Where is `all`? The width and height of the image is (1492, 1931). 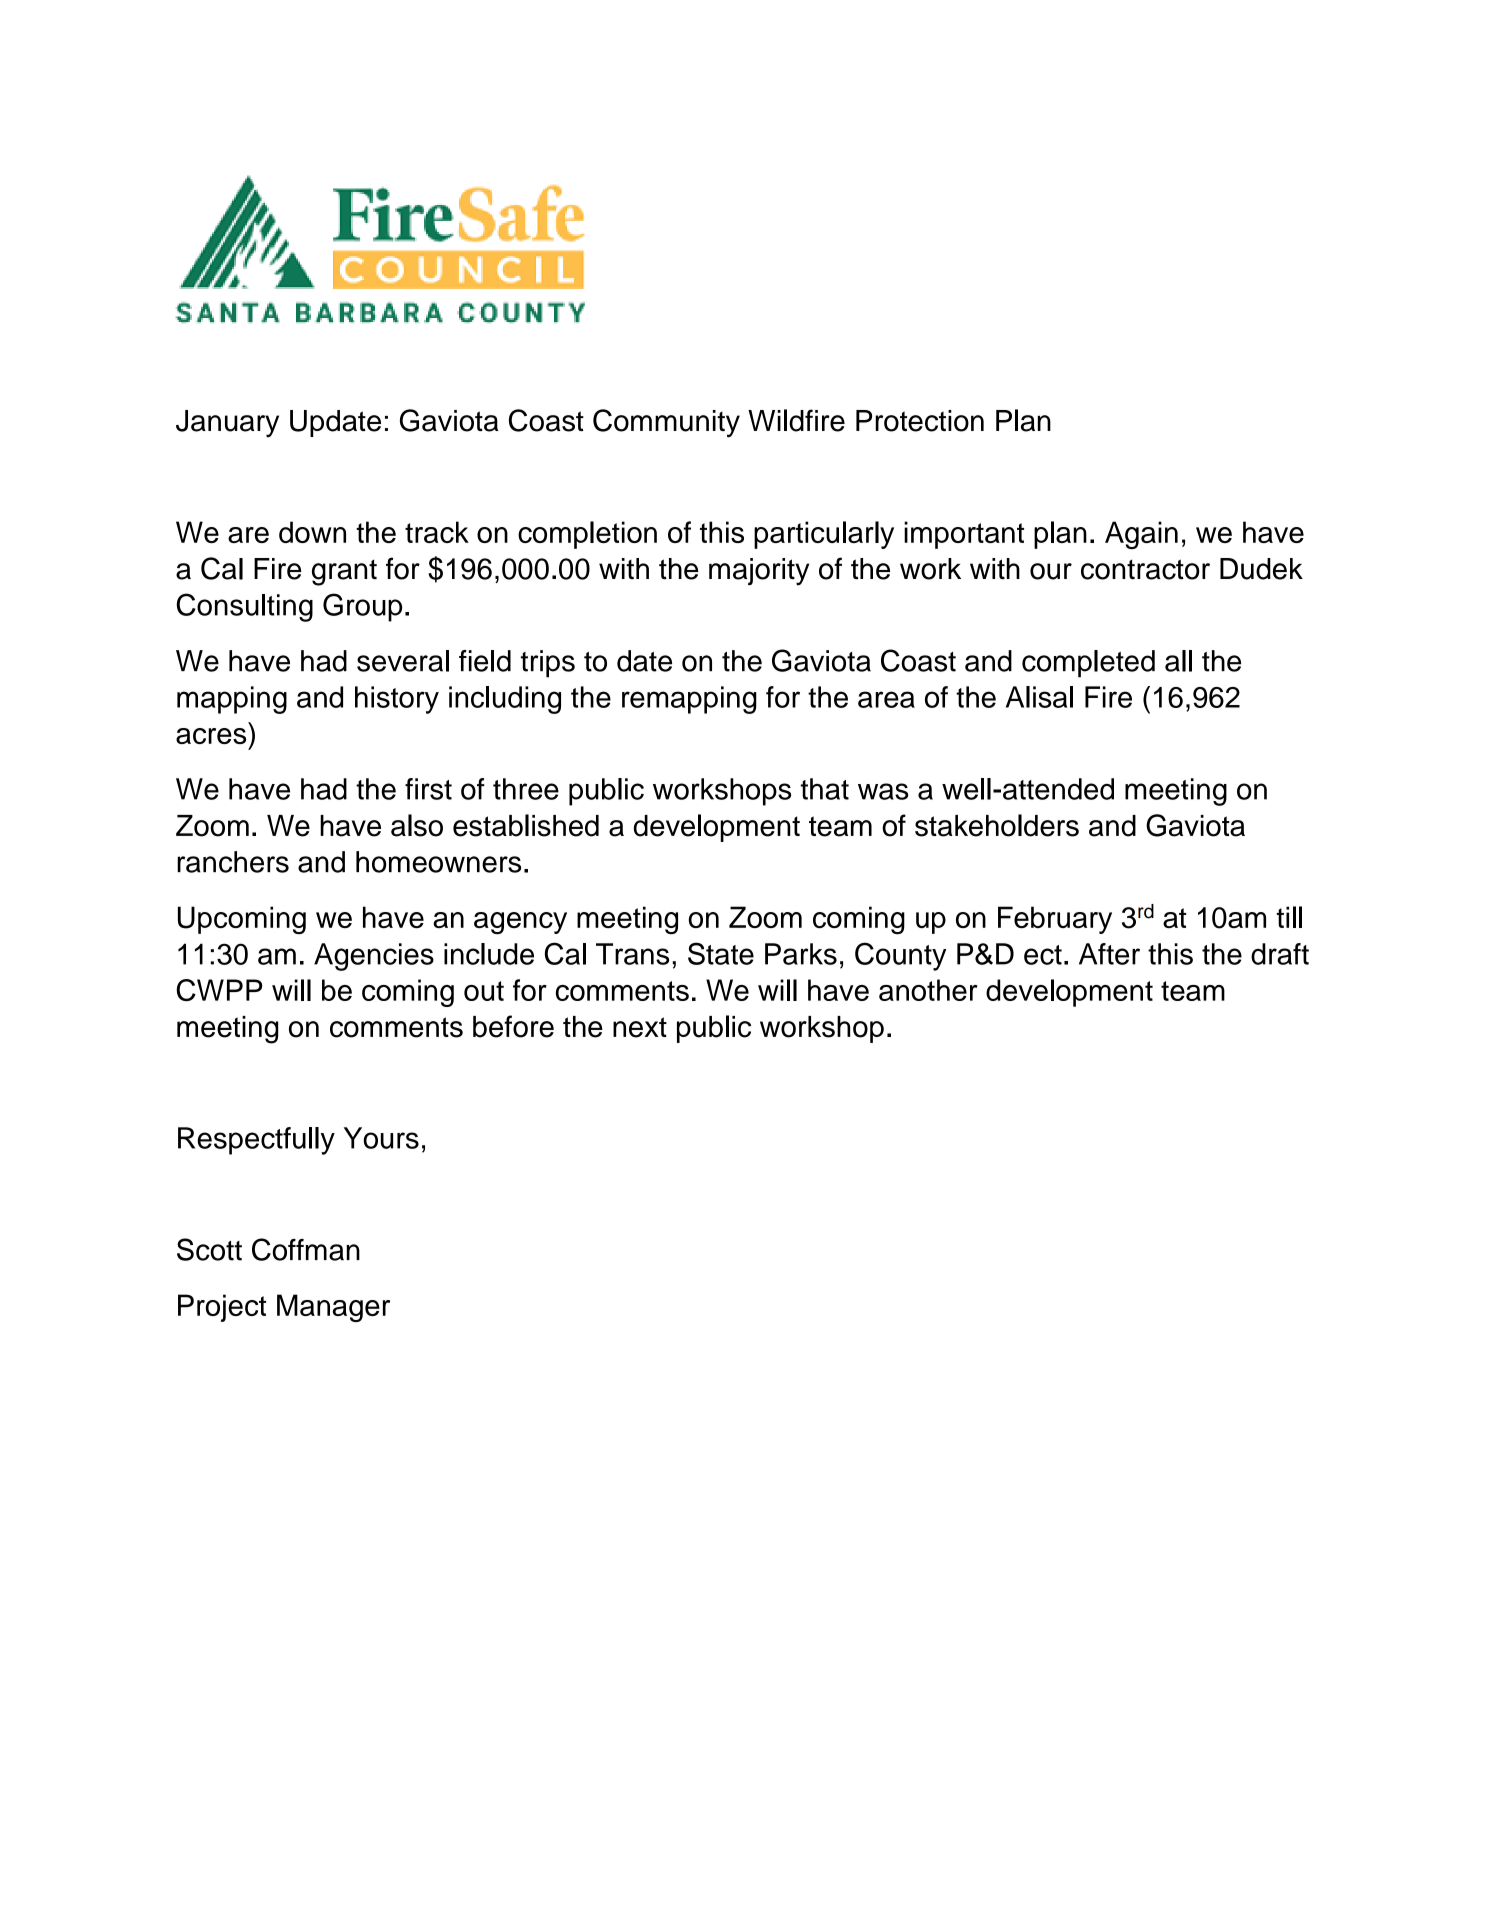
all is located at coordinates (1178, 661).
